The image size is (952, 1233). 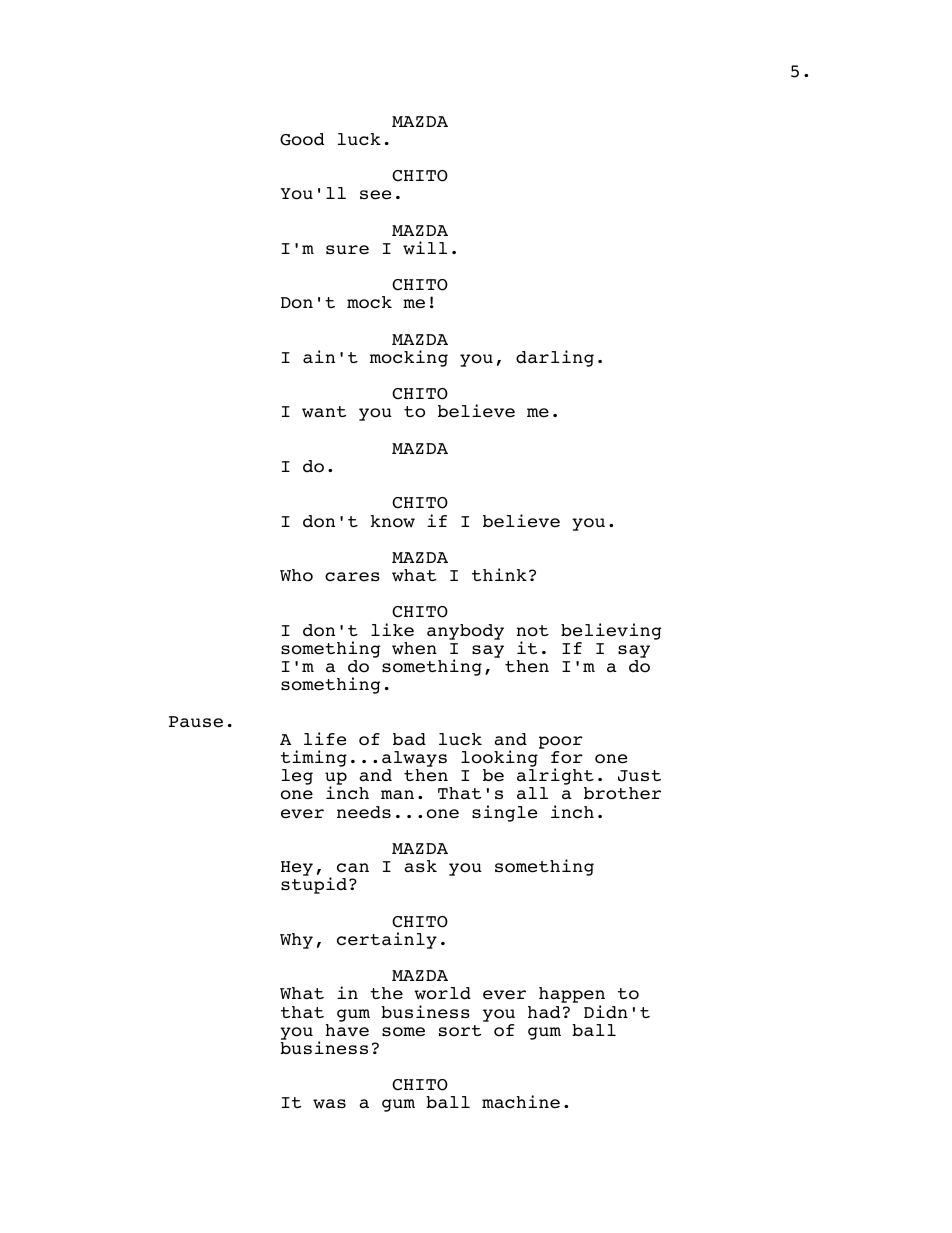 I want to click on see, so click(x=375, y=195).
